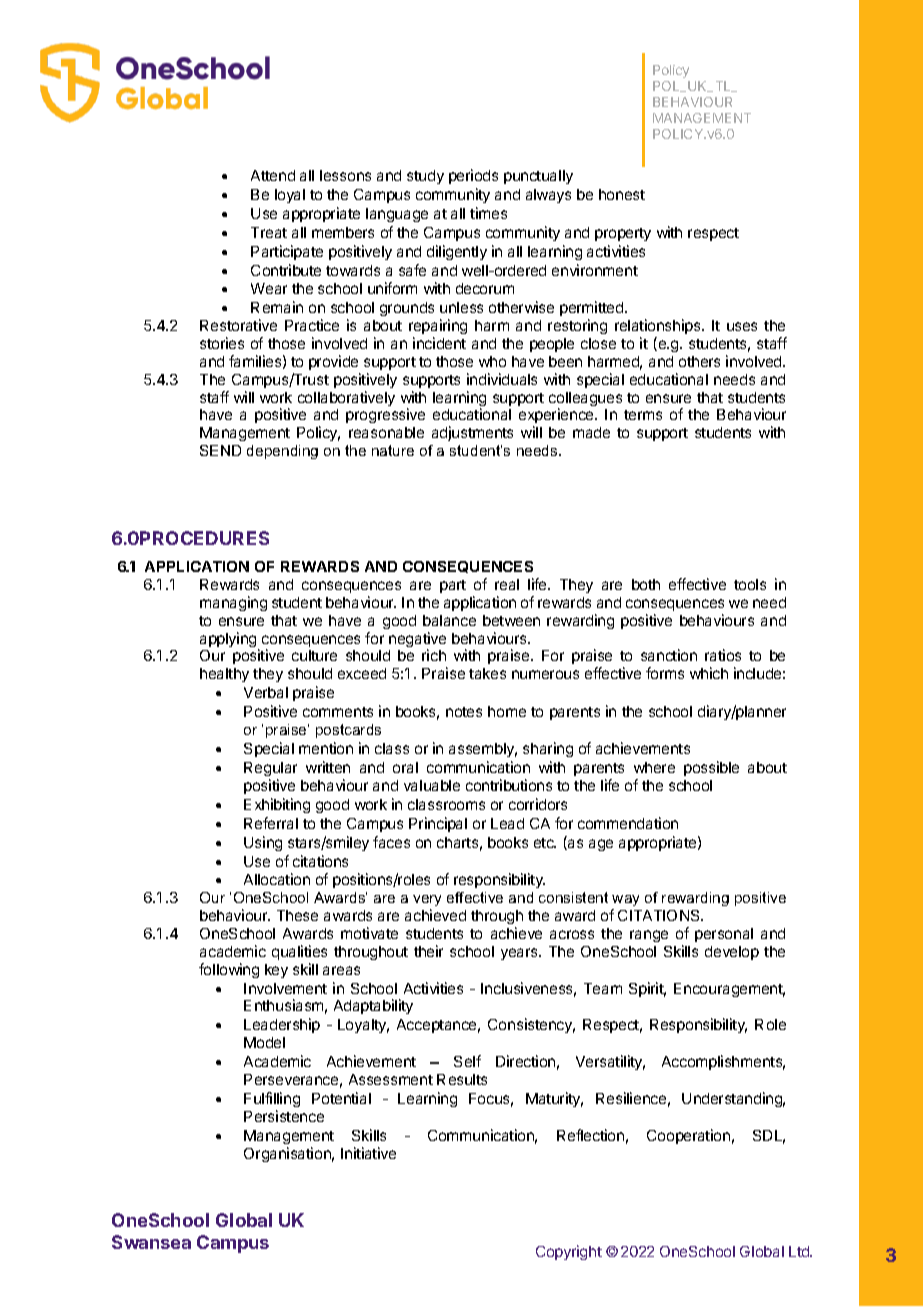  What do you see at coordinates (151, 1242) in the screenshot?
I see `Swansea` at bounding box center [151, 1242].
